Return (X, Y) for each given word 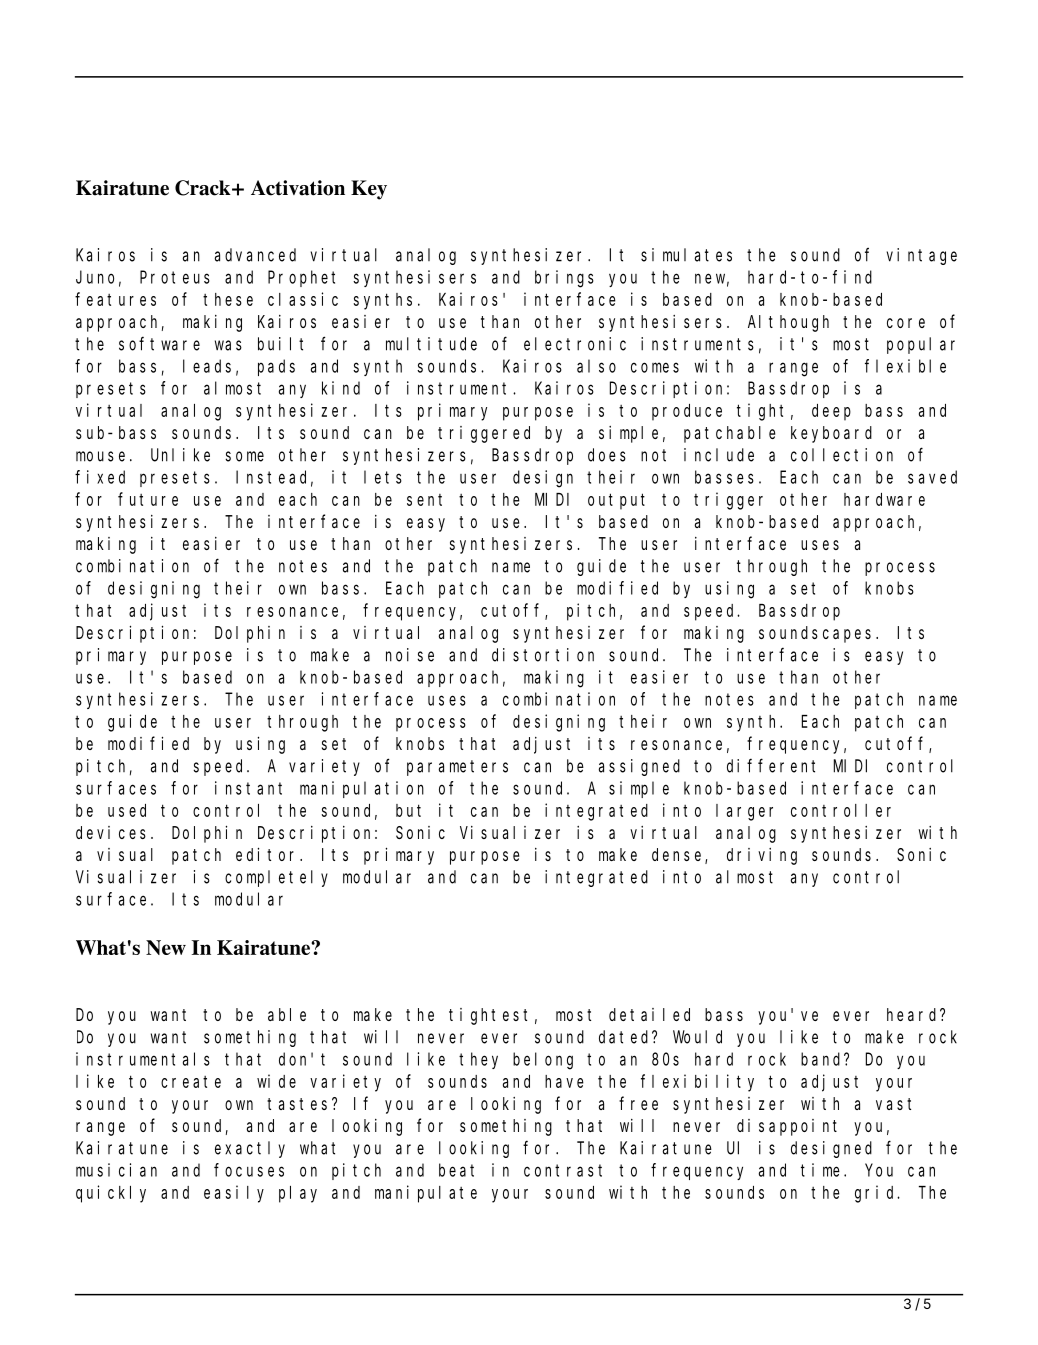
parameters (457, 768)
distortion (543, 655)
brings (564, 279)
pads (276, 367)
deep (831, 412)
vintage (922, 256)
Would (697, 1037)
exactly (250, 1149)
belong (543, 1061)
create (191, 1082)
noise (410, 655)
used (127, 810)
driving (762, 856)
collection (842, 455)
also (596, 366)
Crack (204, 188)
